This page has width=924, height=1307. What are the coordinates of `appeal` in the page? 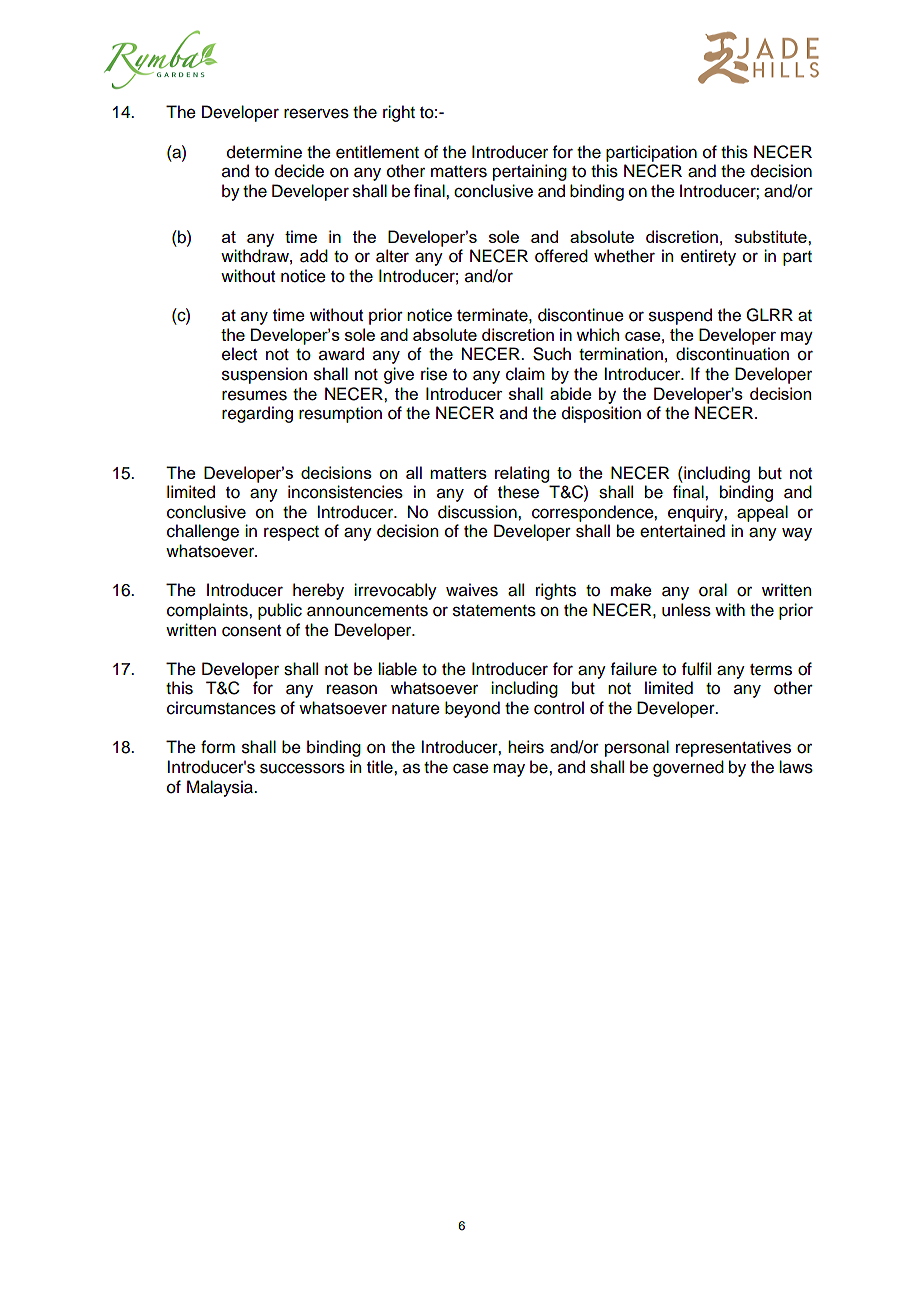 It's located at (762, 513).
